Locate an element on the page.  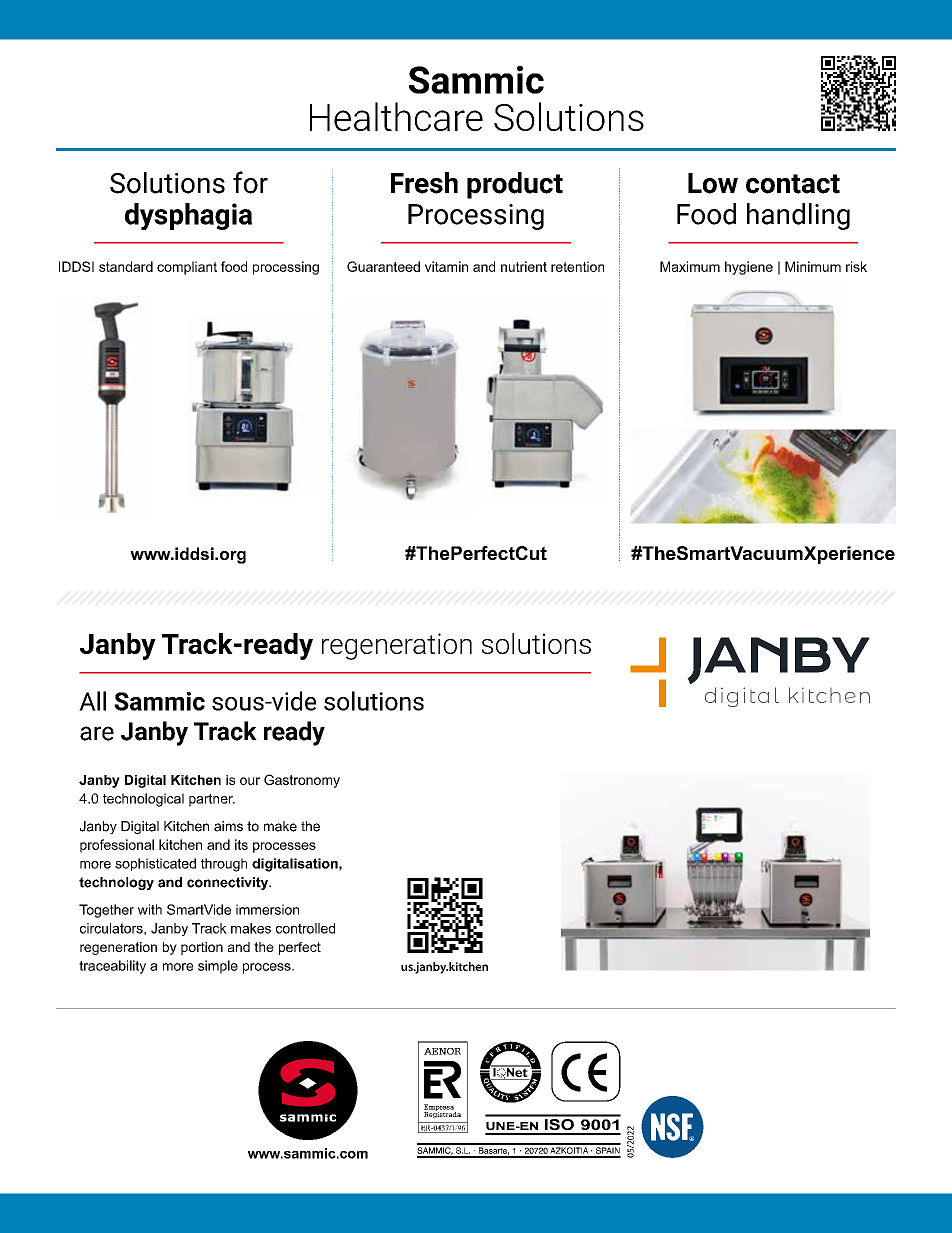
product is located at coordinates (515, 185).
